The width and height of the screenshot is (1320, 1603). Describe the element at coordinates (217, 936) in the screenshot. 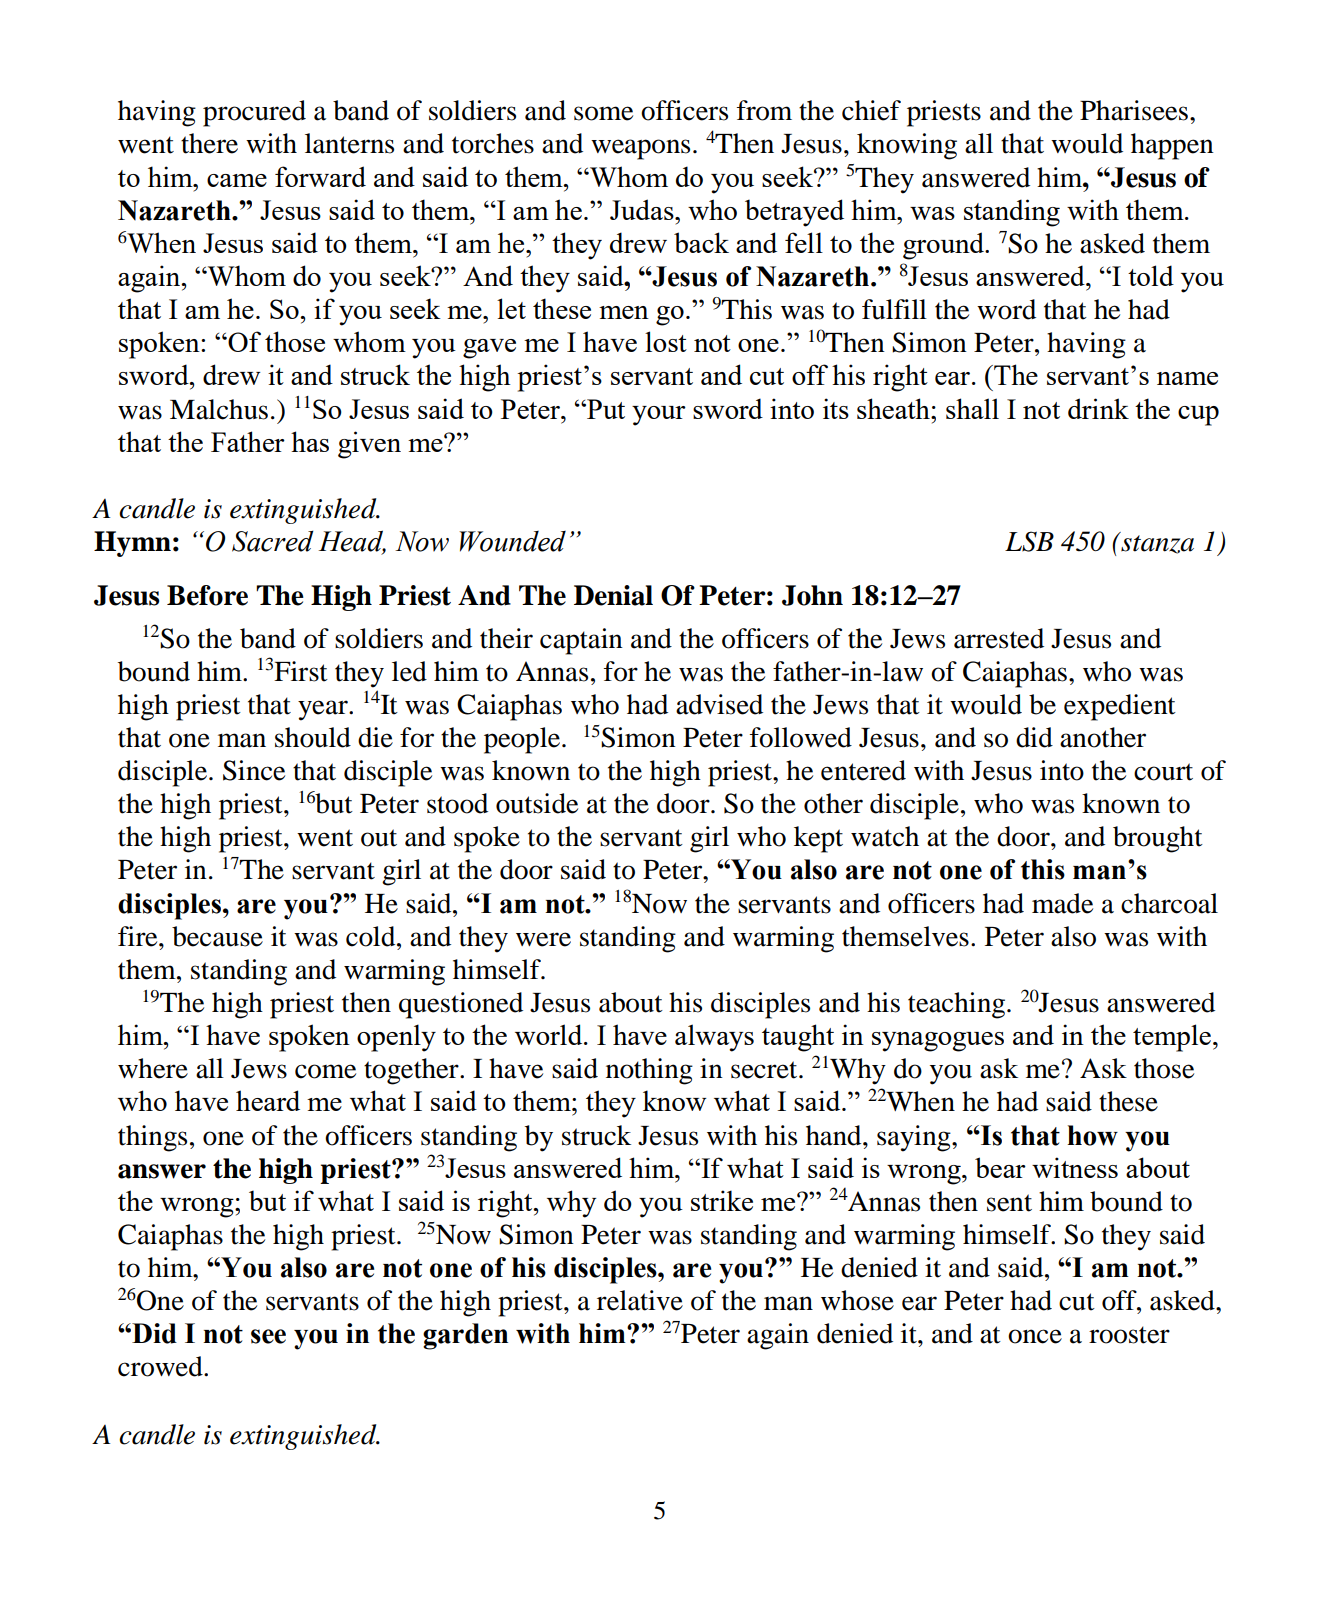

I see `because` at that location.
